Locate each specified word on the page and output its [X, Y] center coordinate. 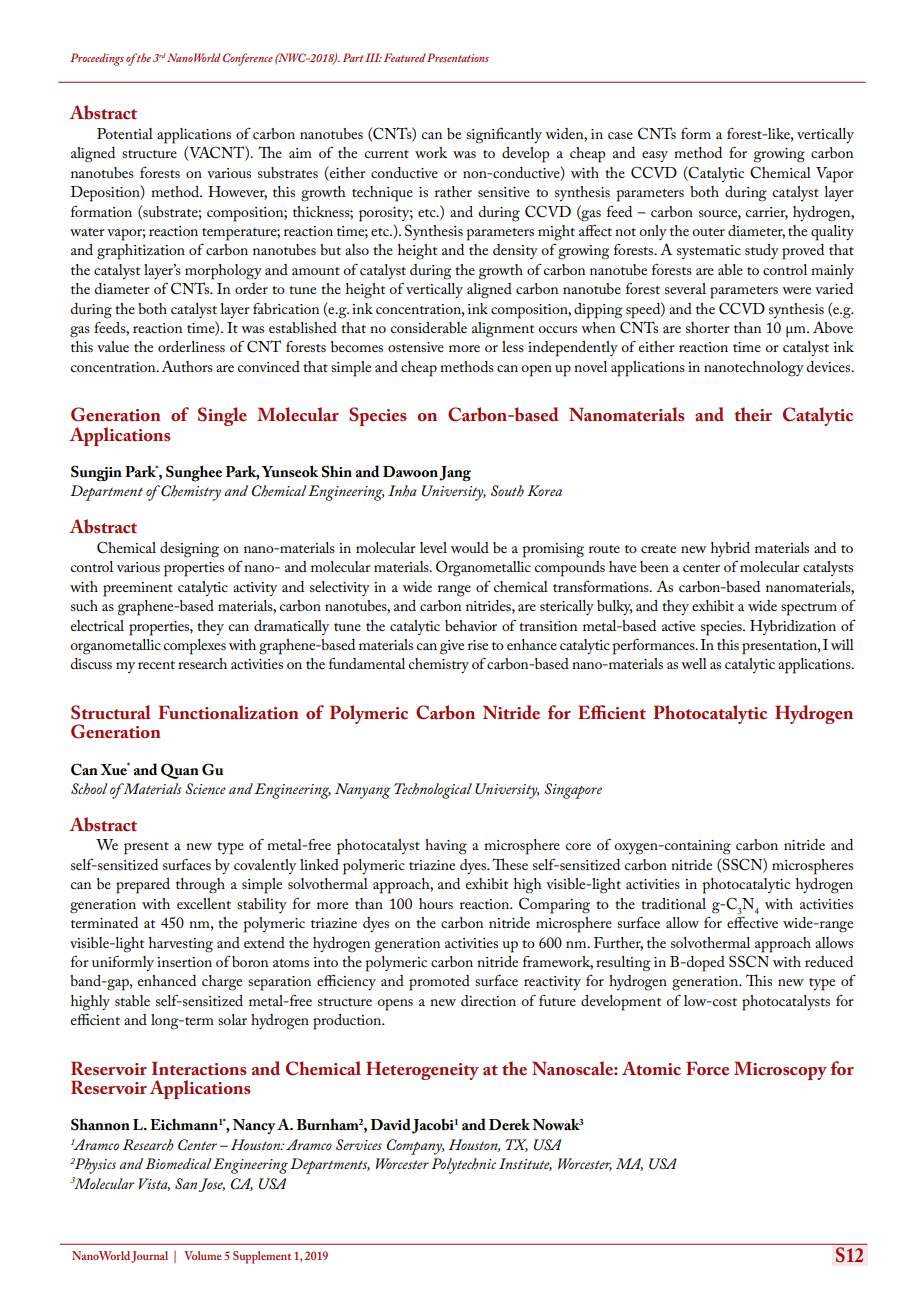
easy [655, 156]
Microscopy [780, 1070]
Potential [125, 133]
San [186, 1184]
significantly [504, 135]
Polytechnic [463, 1166]
